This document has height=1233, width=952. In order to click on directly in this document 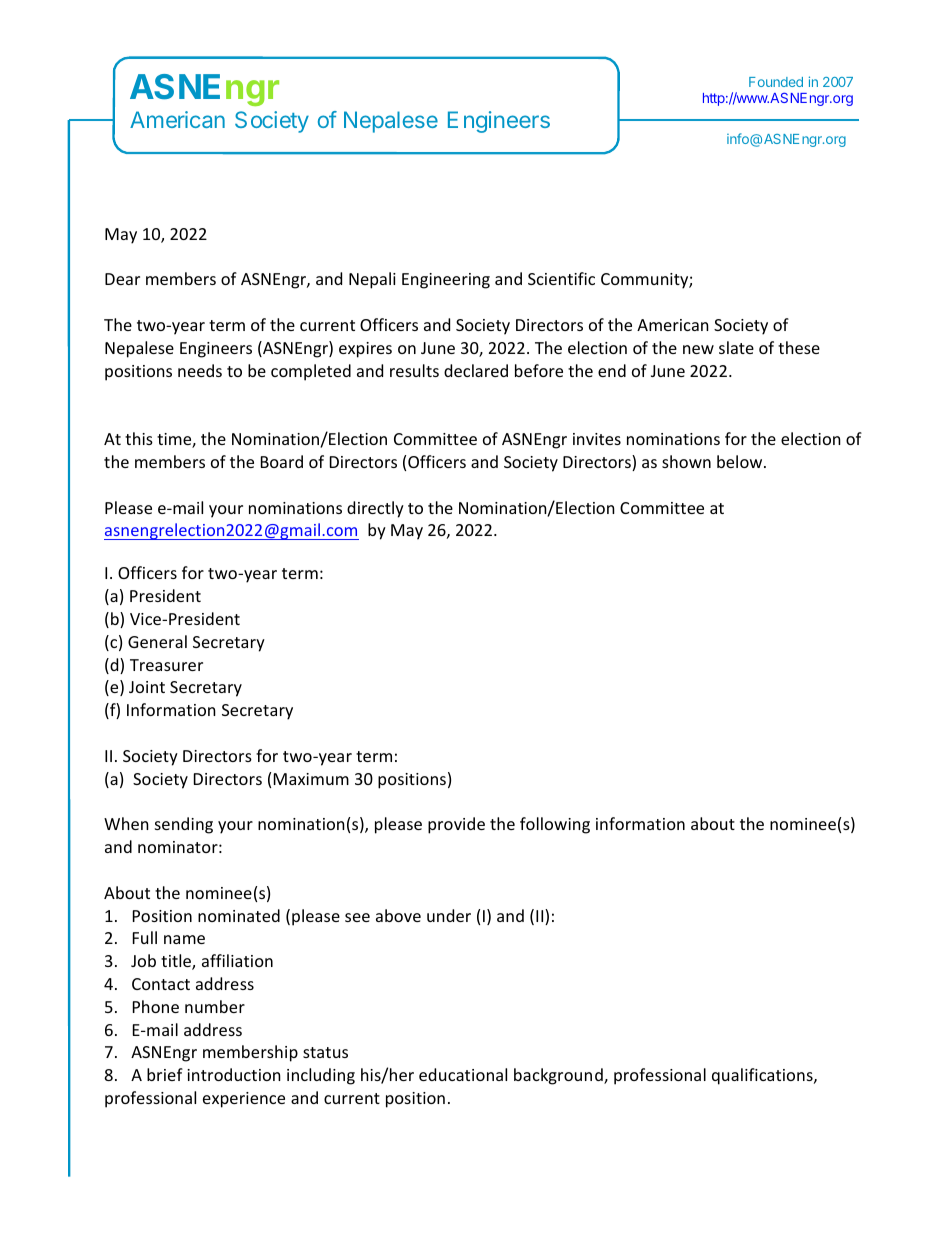, I will do `click(375, 509)`.
